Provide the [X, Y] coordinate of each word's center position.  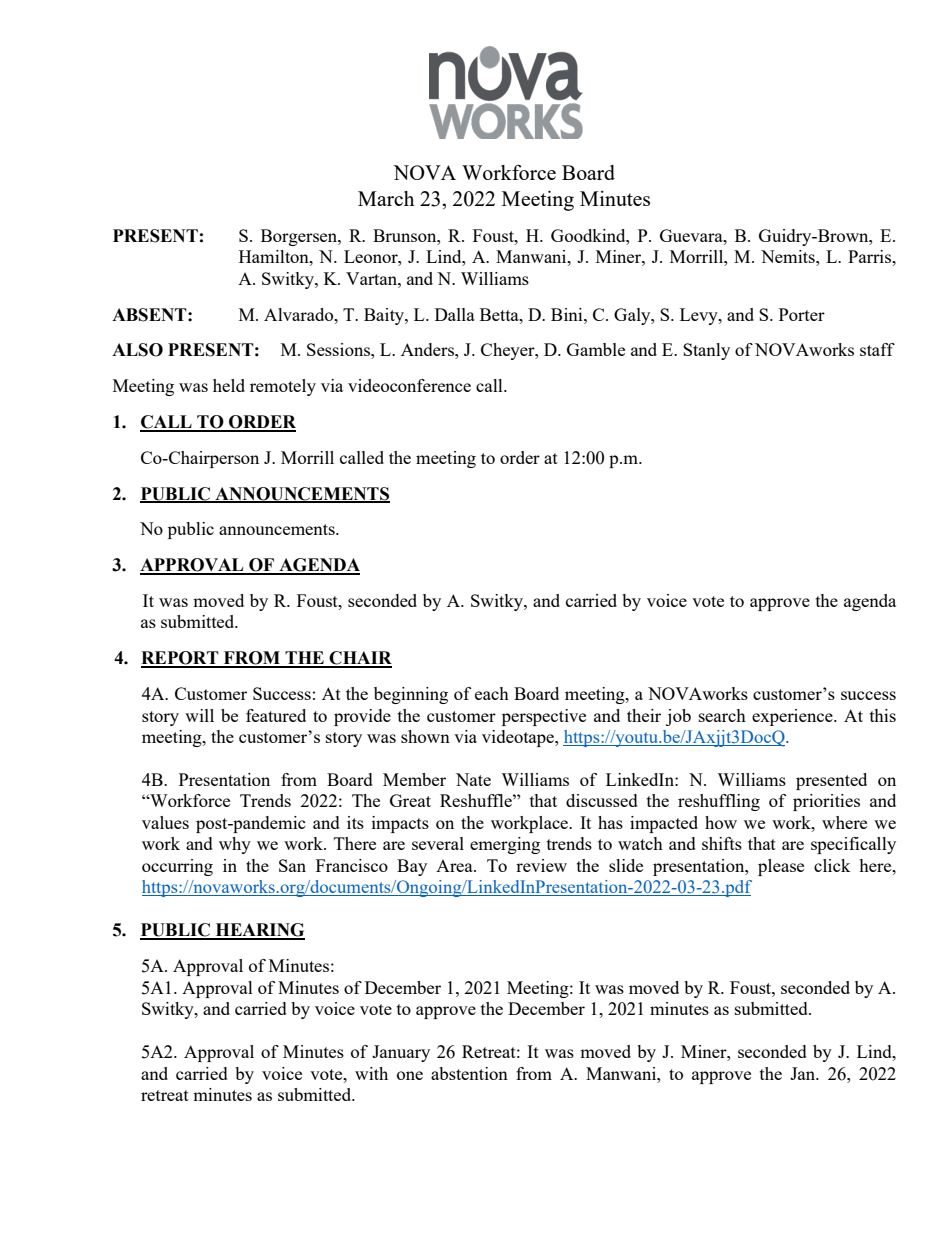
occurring [177, 867]
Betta [500, 314]
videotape [519, 738]
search [722, 715]
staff [877, 349]
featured [276, 715]
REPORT [181, 659]
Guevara [692, 235]
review [541, 865]
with [371, 1073]
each [492, 693]
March [386, 198]
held [229, 385]
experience [793, 717]
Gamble [596, 349]
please [781, 867]
